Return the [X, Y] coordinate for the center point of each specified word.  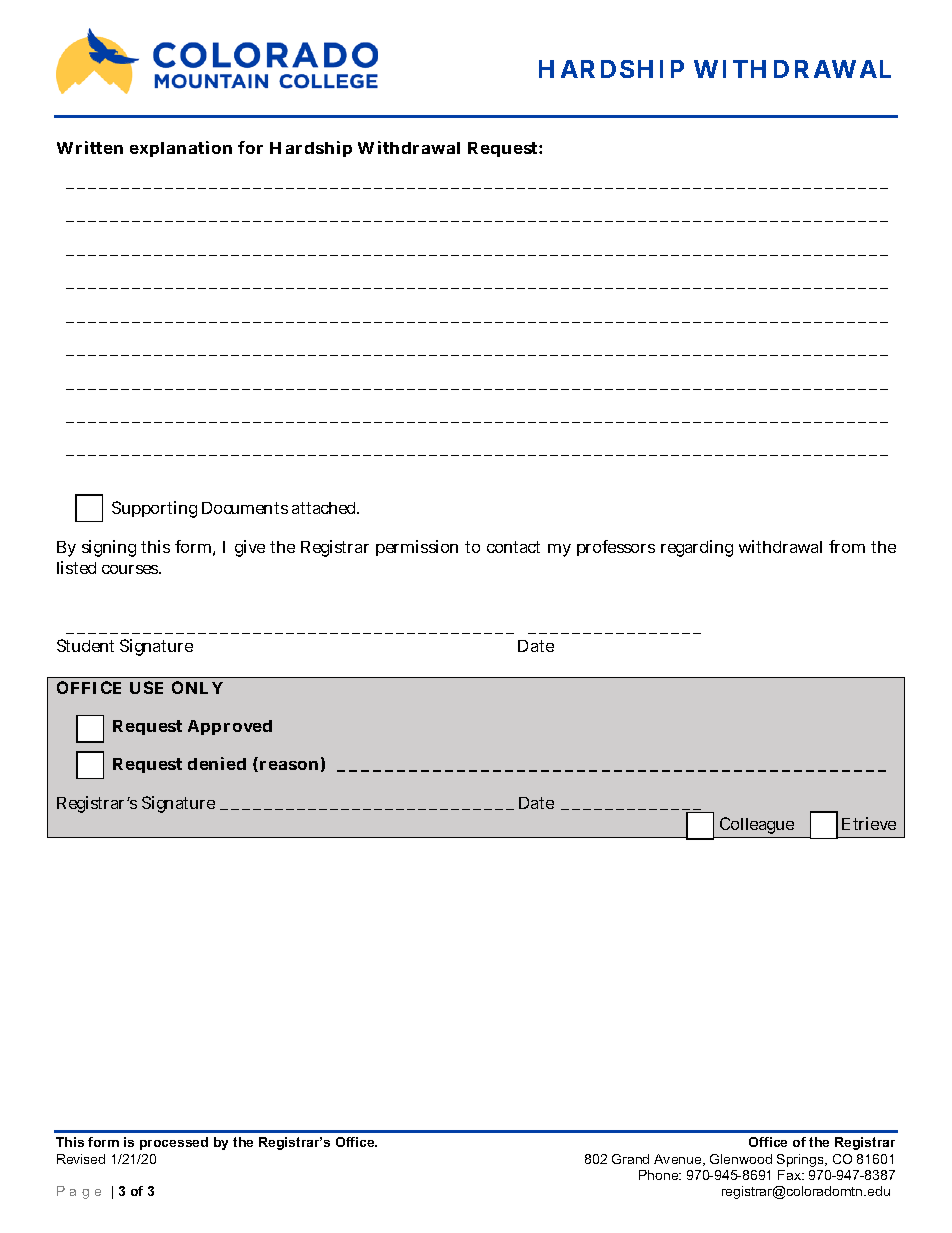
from [847, 546]
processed [174, 1143]
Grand [630, 1159]
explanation [181, 149]
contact [513, 547]
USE [146, 687]
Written [90, 147]
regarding [697, 548]
